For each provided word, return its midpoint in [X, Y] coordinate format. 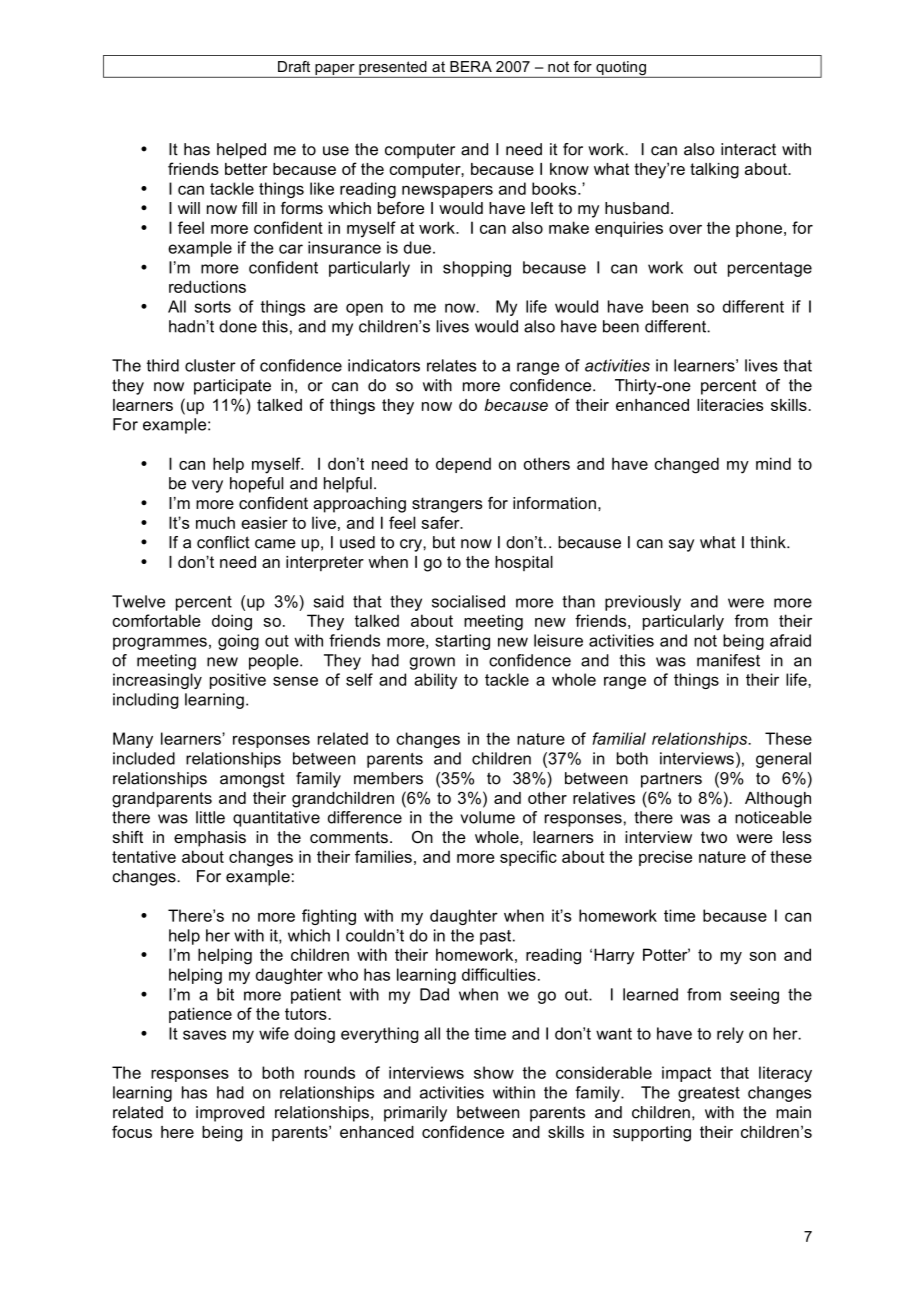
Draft [294, 66]
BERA [471, 66]
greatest [709, 1094]
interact [748, 149]
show [494, 1072]
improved [230, 1114]
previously [643, 603]
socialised [468, 601]
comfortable [156, 620]
